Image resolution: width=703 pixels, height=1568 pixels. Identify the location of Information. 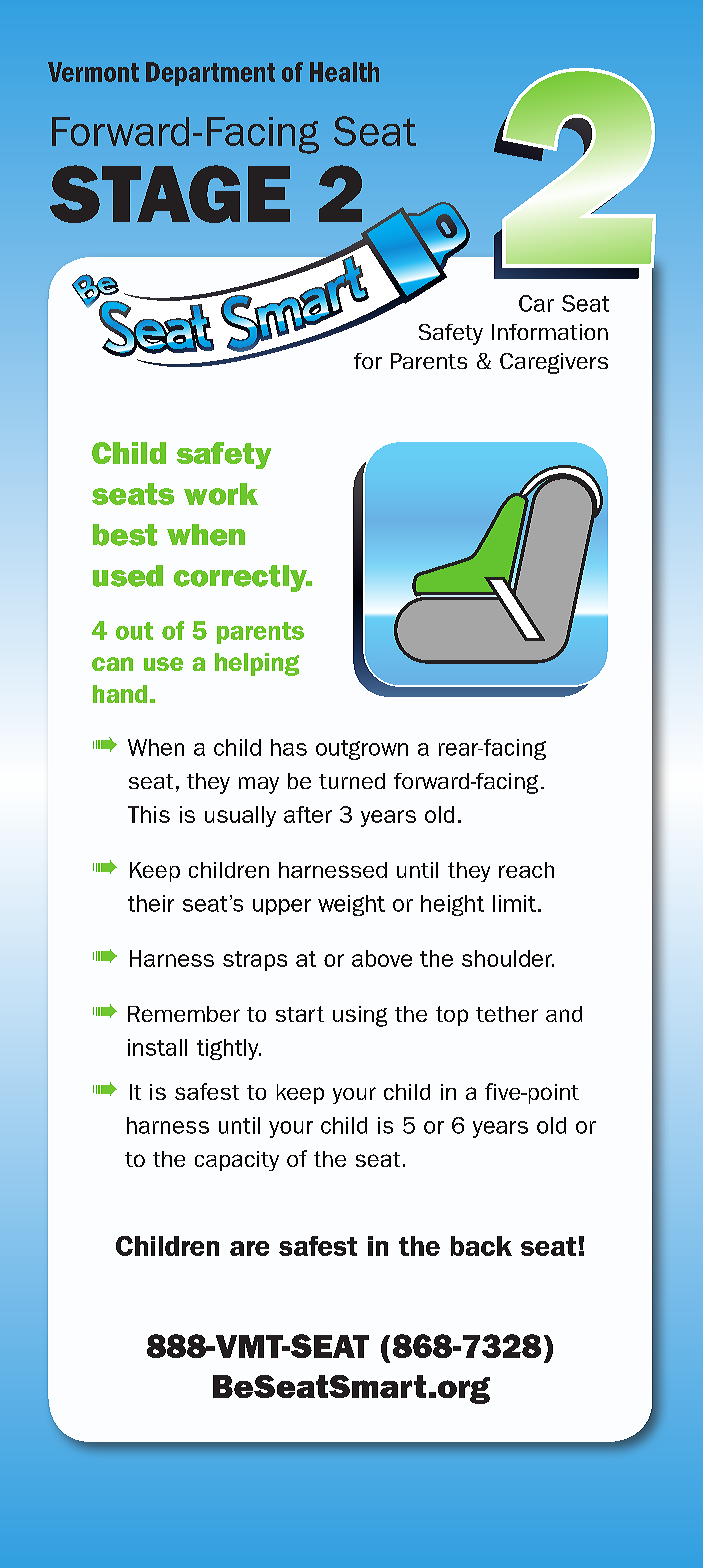
(550, 332).
